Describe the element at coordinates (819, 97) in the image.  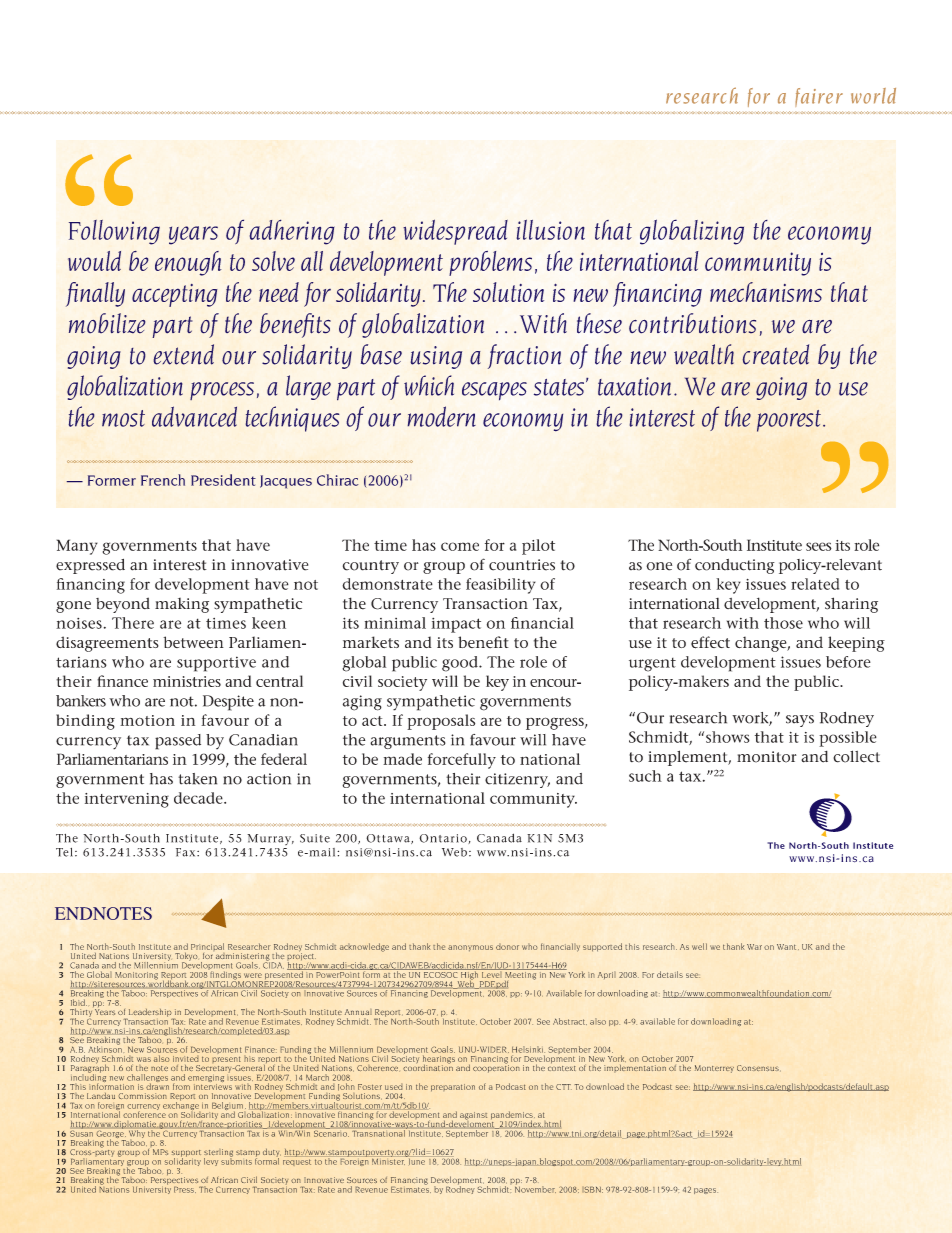
I see `fairer` at that location.
